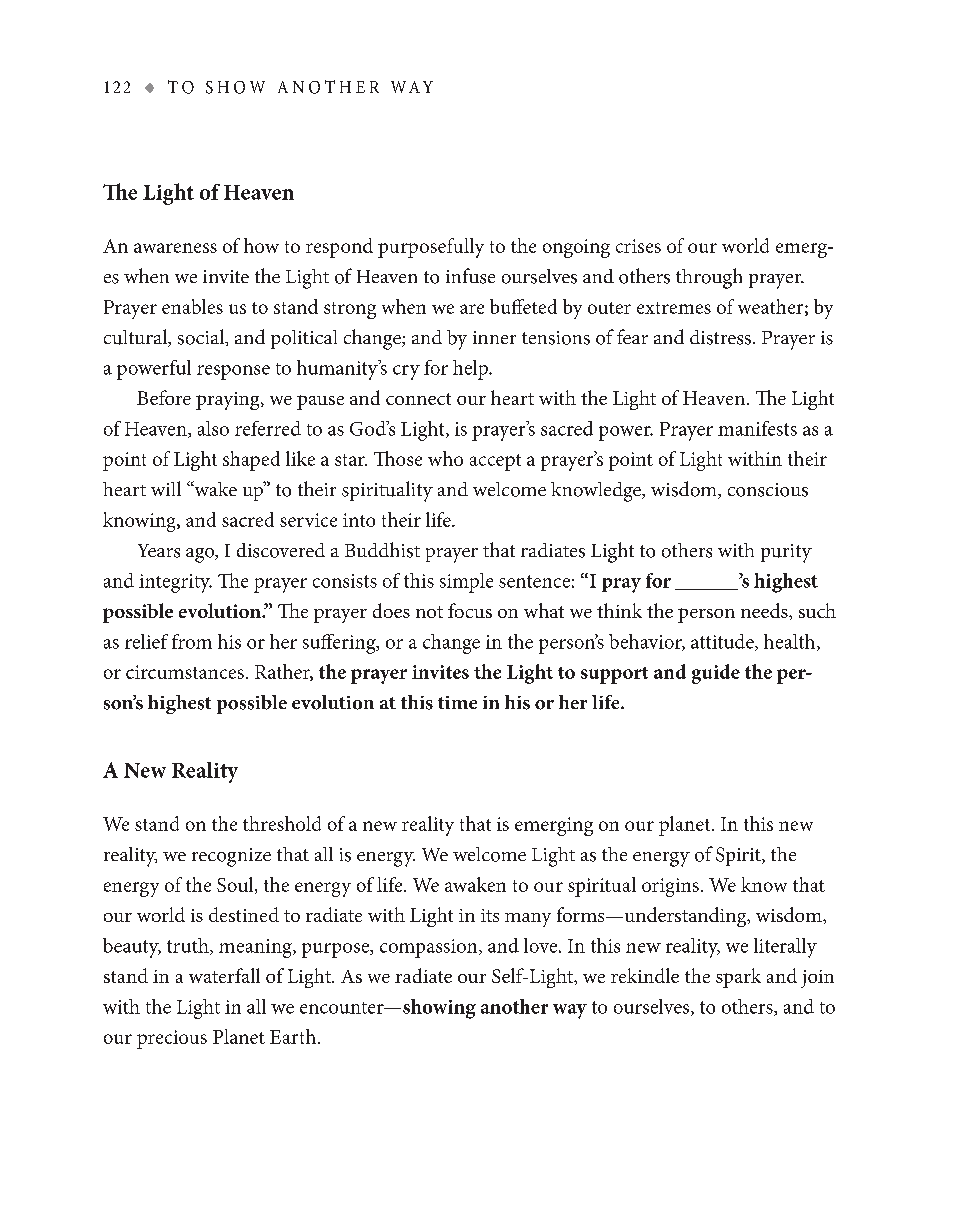 The width and height of the screenshot is (958, 1232). I want to click on precious, so click(172, 1039).
